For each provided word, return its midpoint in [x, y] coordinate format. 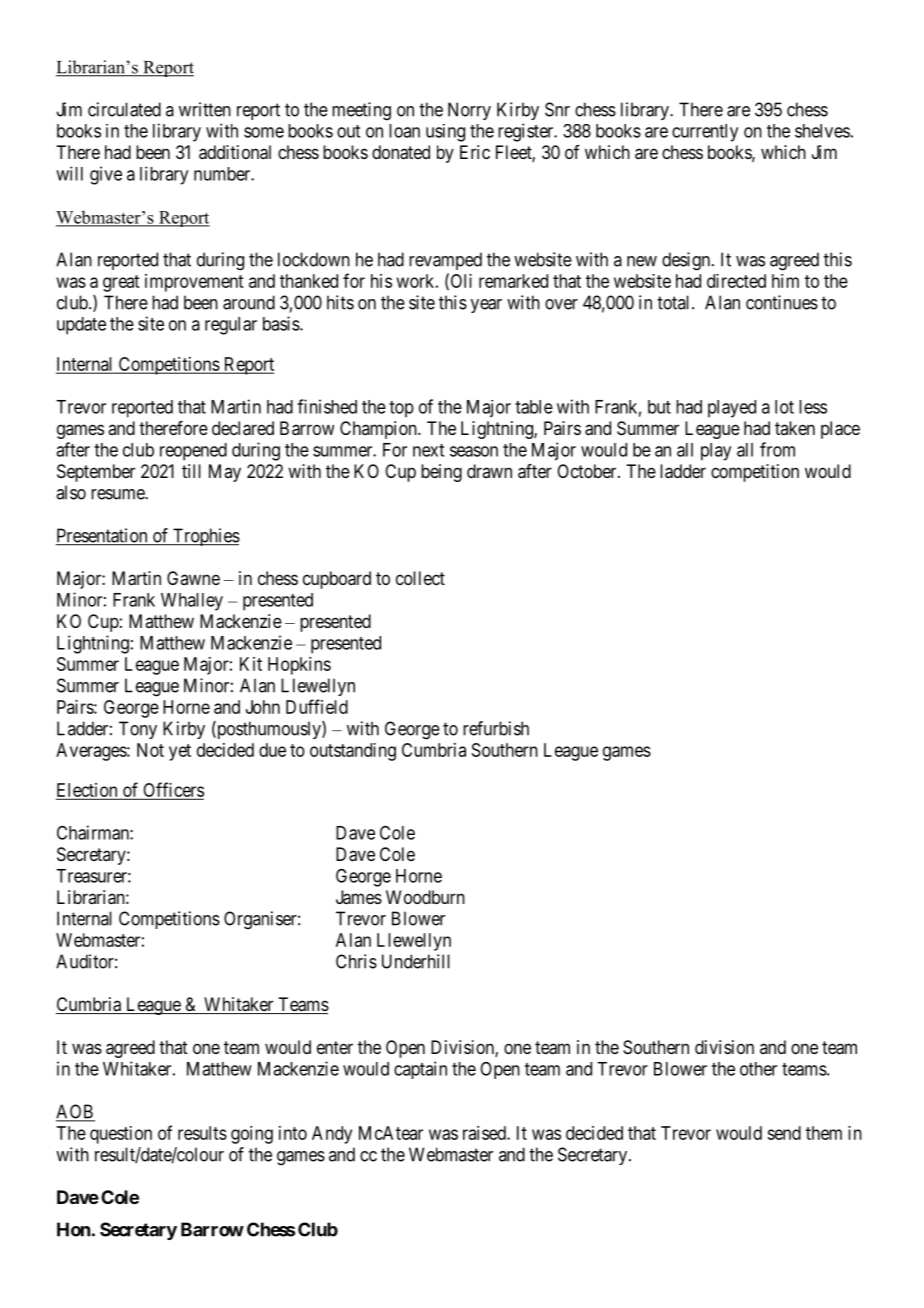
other [758, 1069]
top [401, 409]
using [445, 133]
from [777, 449]
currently [705, 133]
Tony [138, 730]
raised [485, 1133]
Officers [172, 790]
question [121, 1135]
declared [243, 428]
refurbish [496, 728]
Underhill [416, 961]
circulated [124, 109]
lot [784, 407]
